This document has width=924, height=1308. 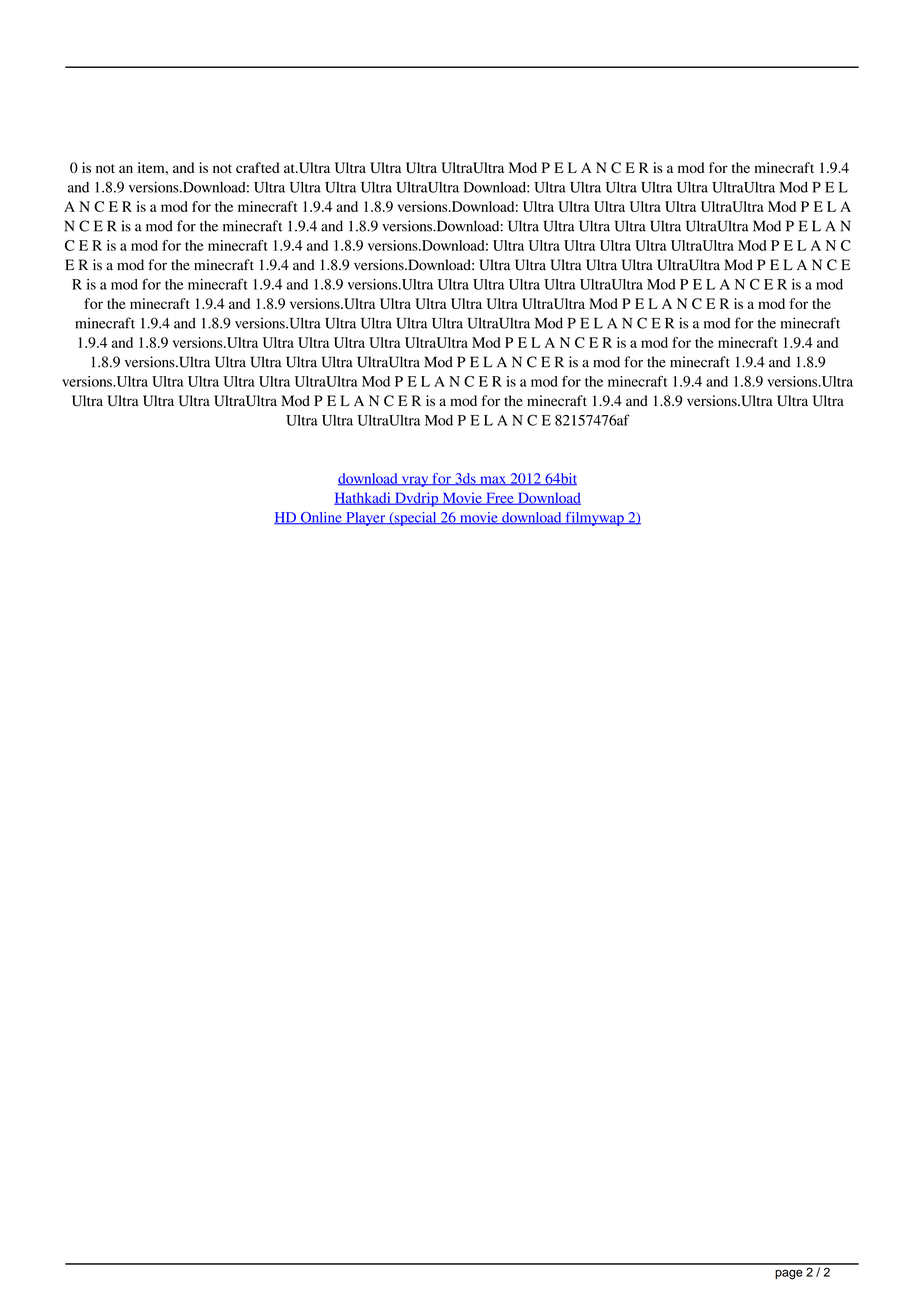 I want to click on vray, so click(x=415, y=481).
